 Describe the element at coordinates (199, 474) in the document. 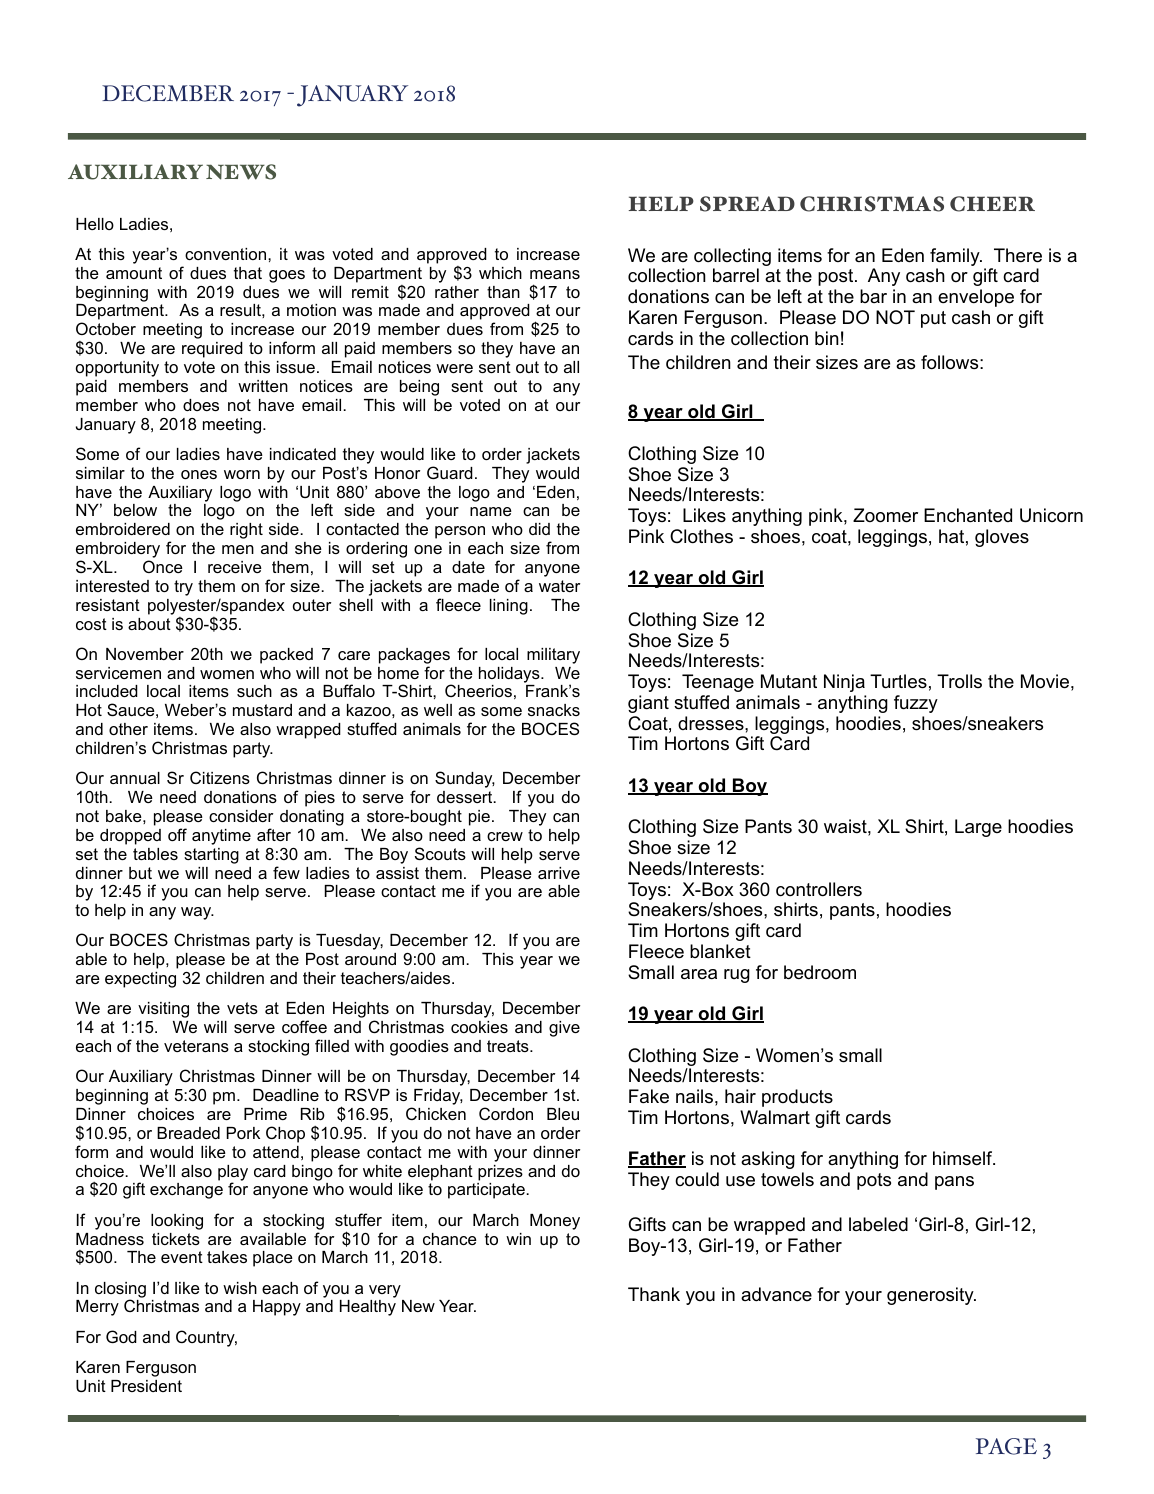

I see `ones` at that location.
